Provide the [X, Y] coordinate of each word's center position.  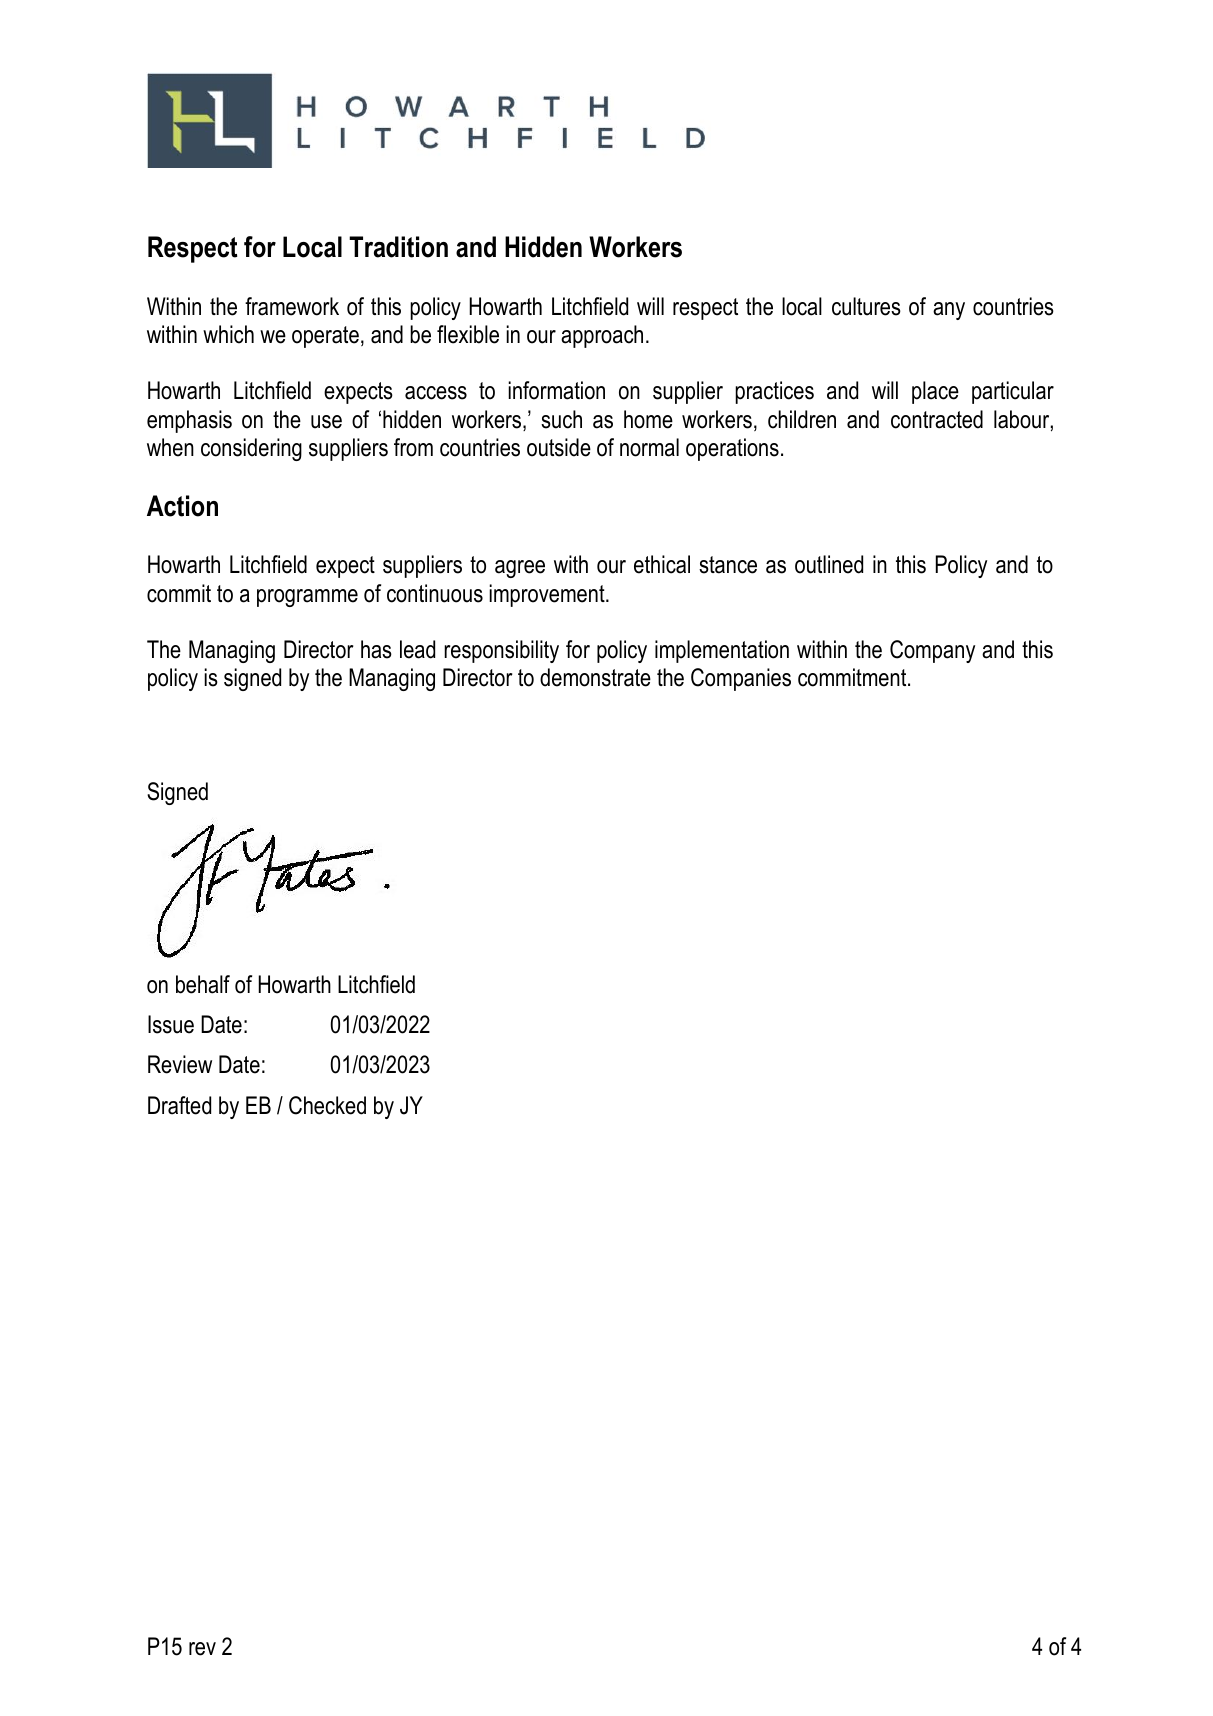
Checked [327, 1105]
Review [180, 1064]
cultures [866, 306]
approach [602, 336]
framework [292, 306]
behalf [203, 984]
